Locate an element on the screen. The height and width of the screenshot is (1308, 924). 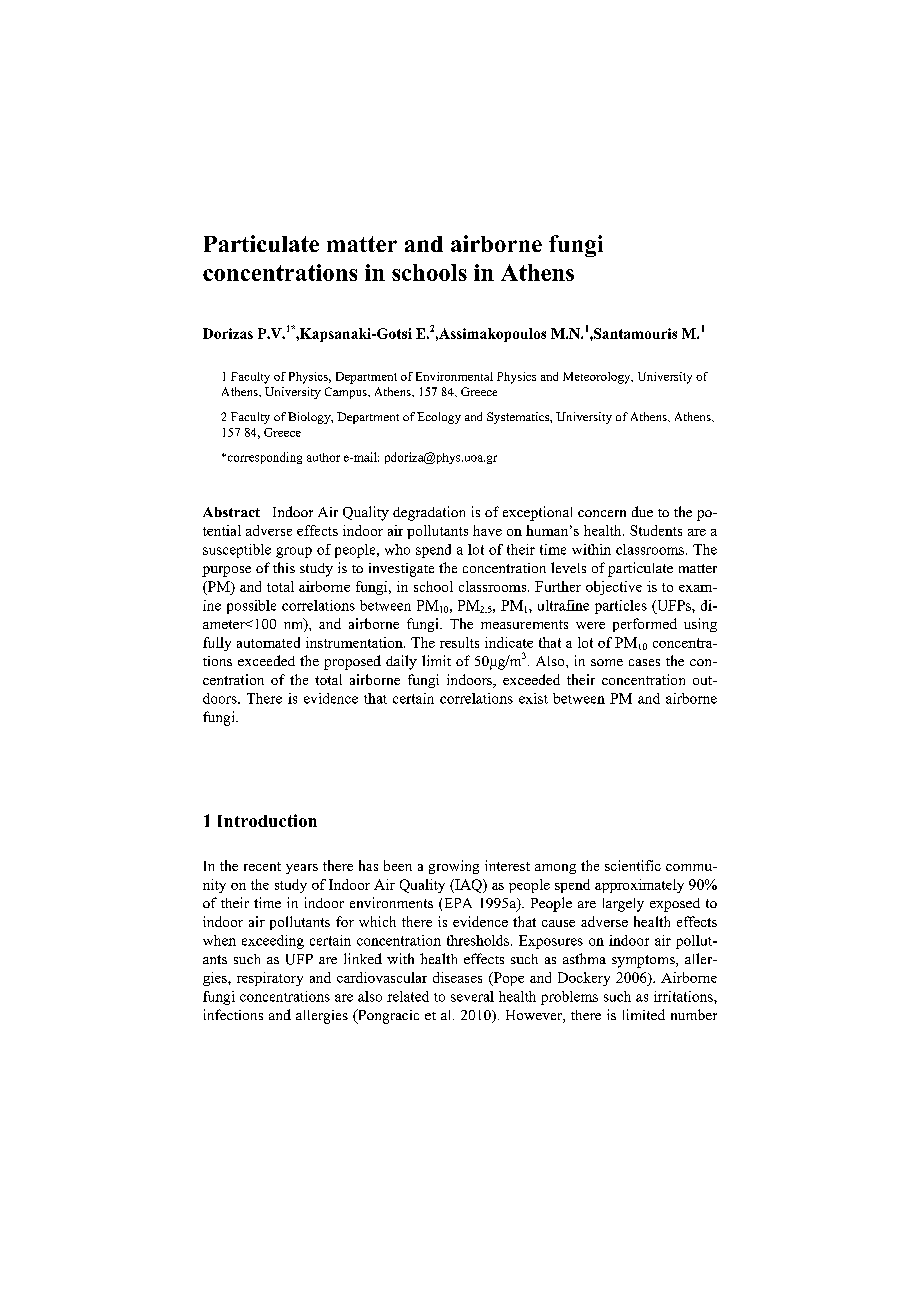
exist is located at coordinates (533, 698).
